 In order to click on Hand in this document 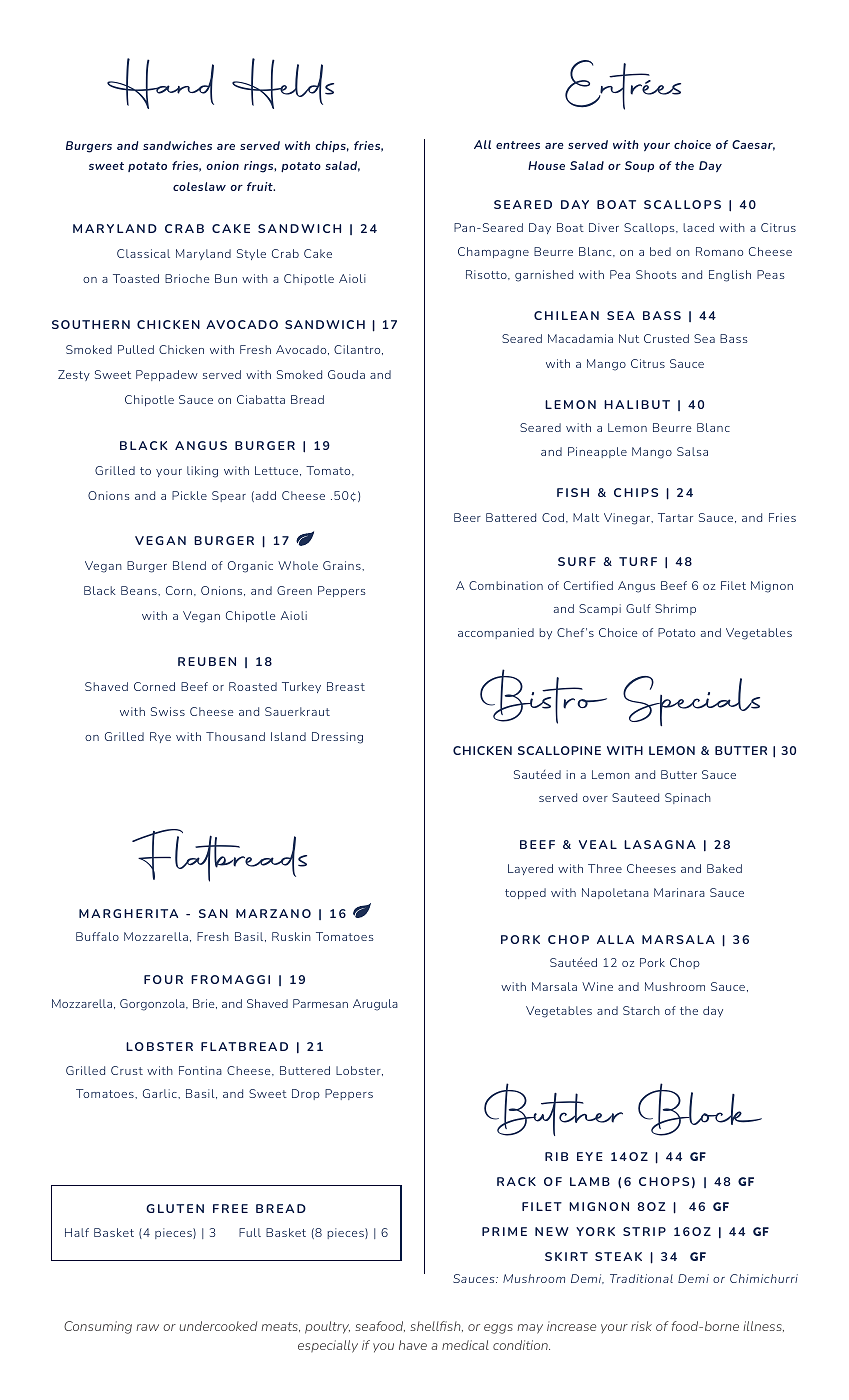, I will do `click(160, 83)`.
